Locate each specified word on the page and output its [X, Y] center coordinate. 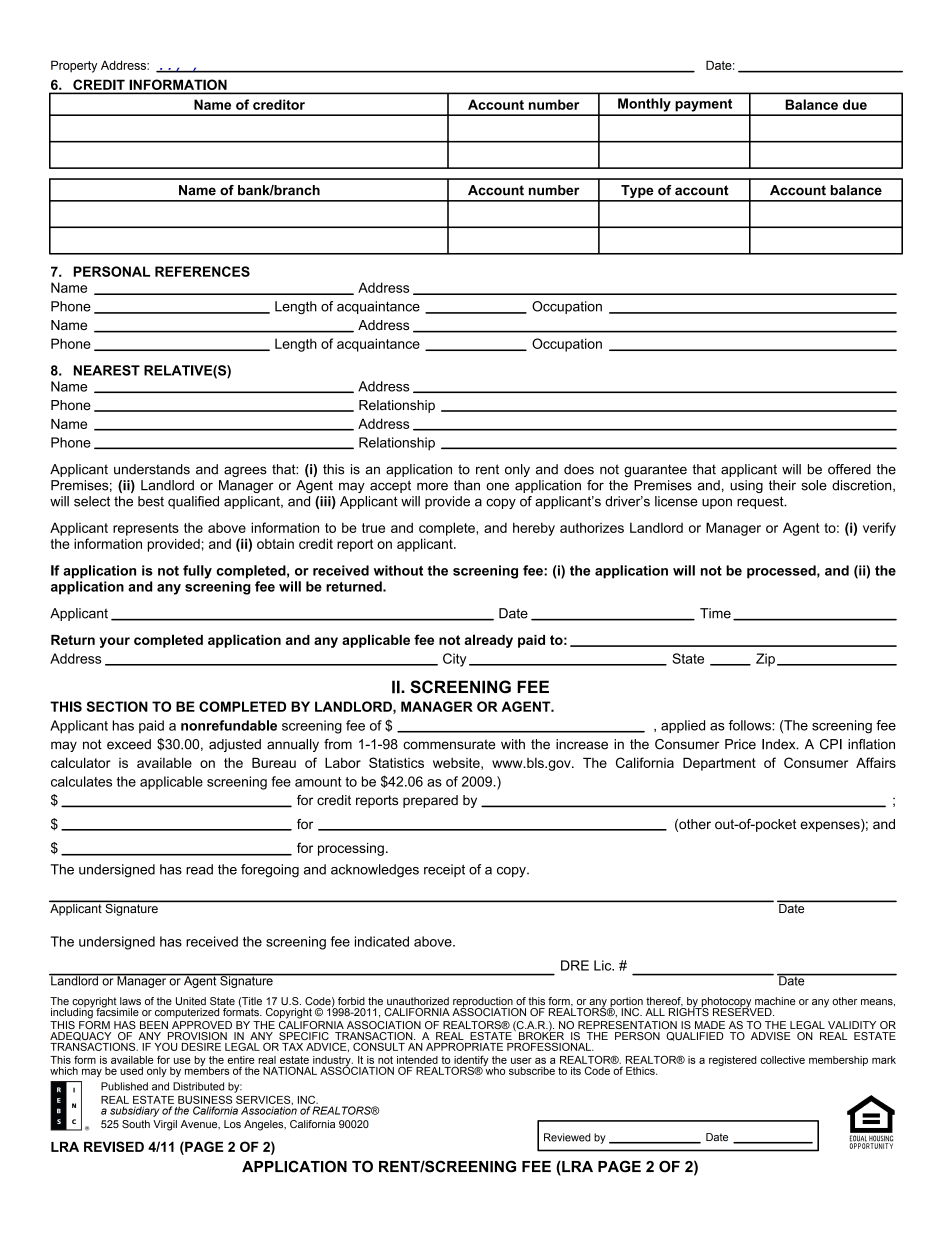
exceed [129, 744]
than [467, 485]
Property [74, 66]
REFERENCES [202, 271]
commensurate [449, 744]
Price [740, 744]
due [855, 104]
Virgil [165, 1125]
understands [152, 469]
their [782, 485]
